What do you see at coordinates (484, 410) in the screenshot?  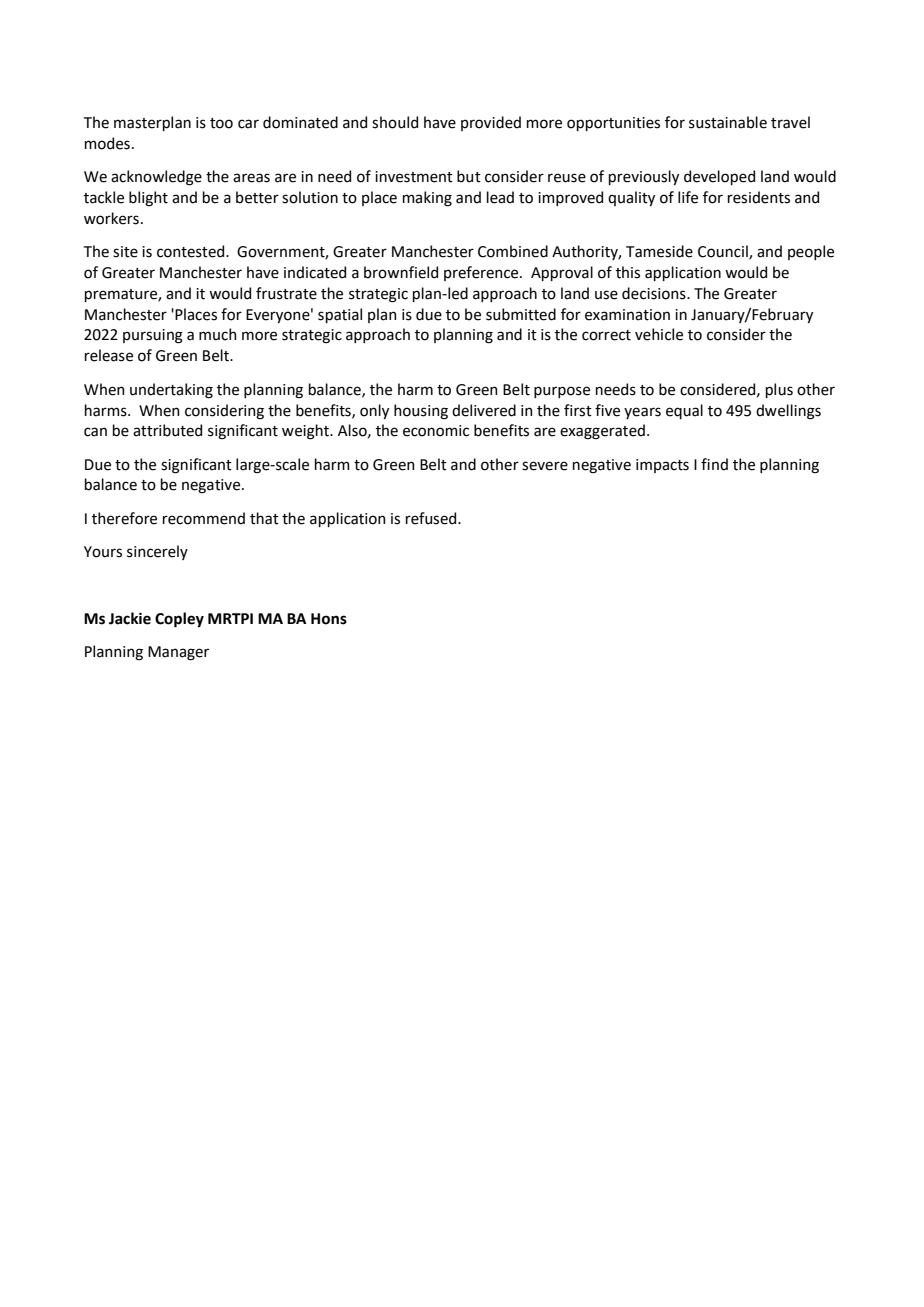 I see `delivered` at bounding box center [484, 410].
